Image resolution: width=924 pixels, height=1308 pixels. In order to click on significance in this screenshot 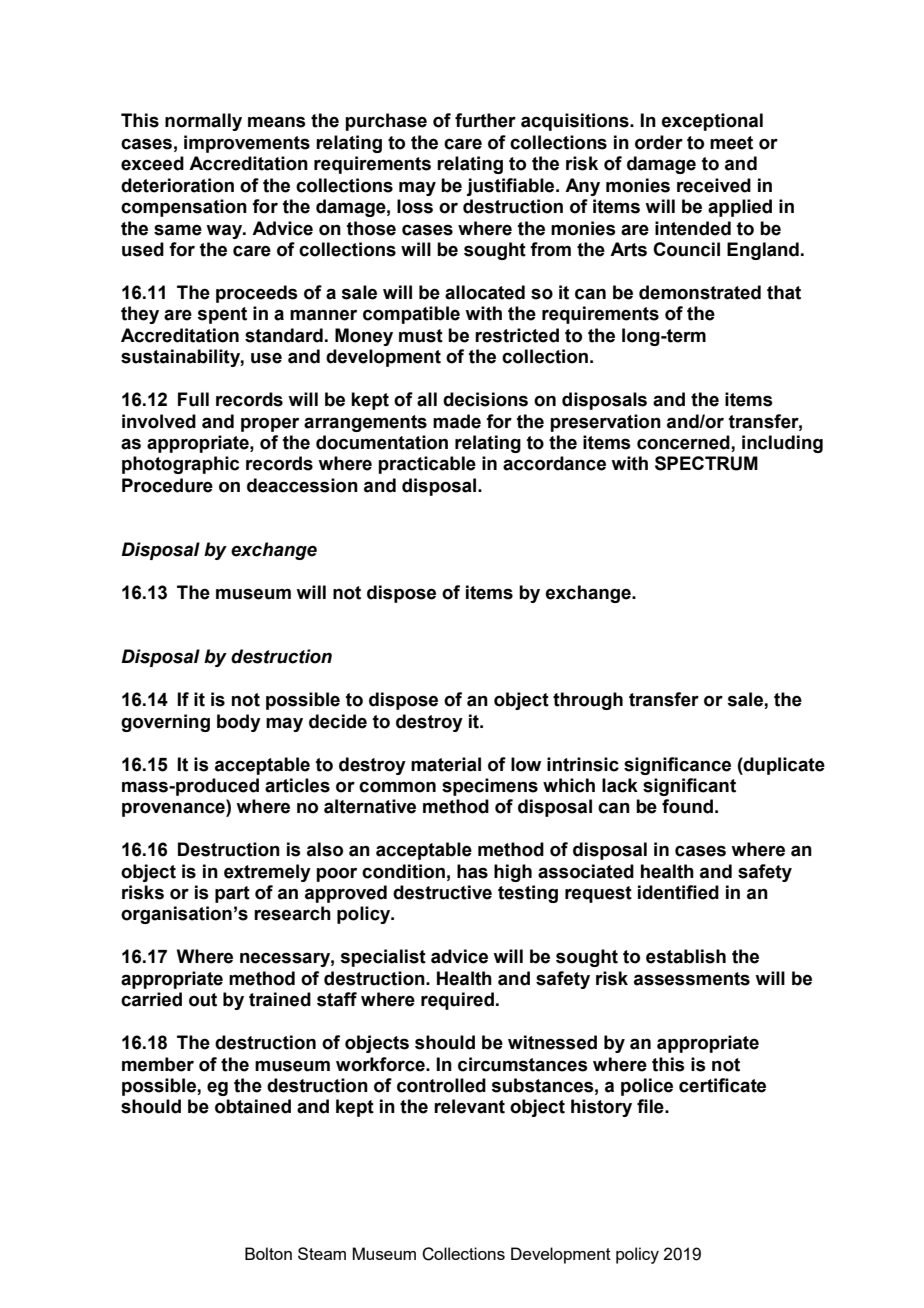, I will do `click(677, 766)`.
